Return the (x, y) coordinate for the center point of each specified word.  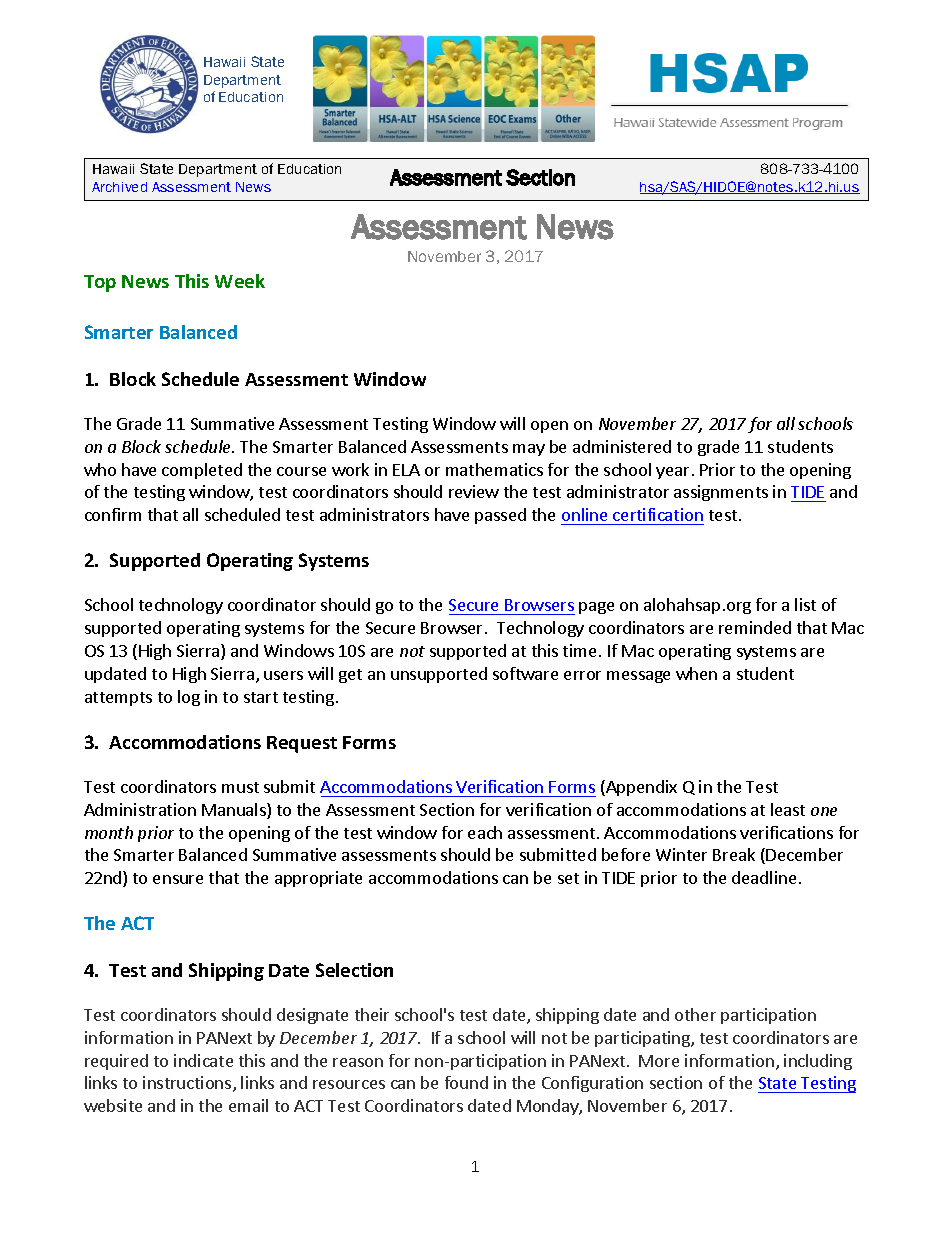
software (525, 673)
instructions (188, 1084)
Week (240, 281)
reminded (755, 627)
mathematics (494, 469)
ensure (178, 879)
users (283, 675)
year (672, 473)
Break (734, 854)
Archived (119, 187)
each (485, 832)
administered (622, 446)
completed (202, 471)
